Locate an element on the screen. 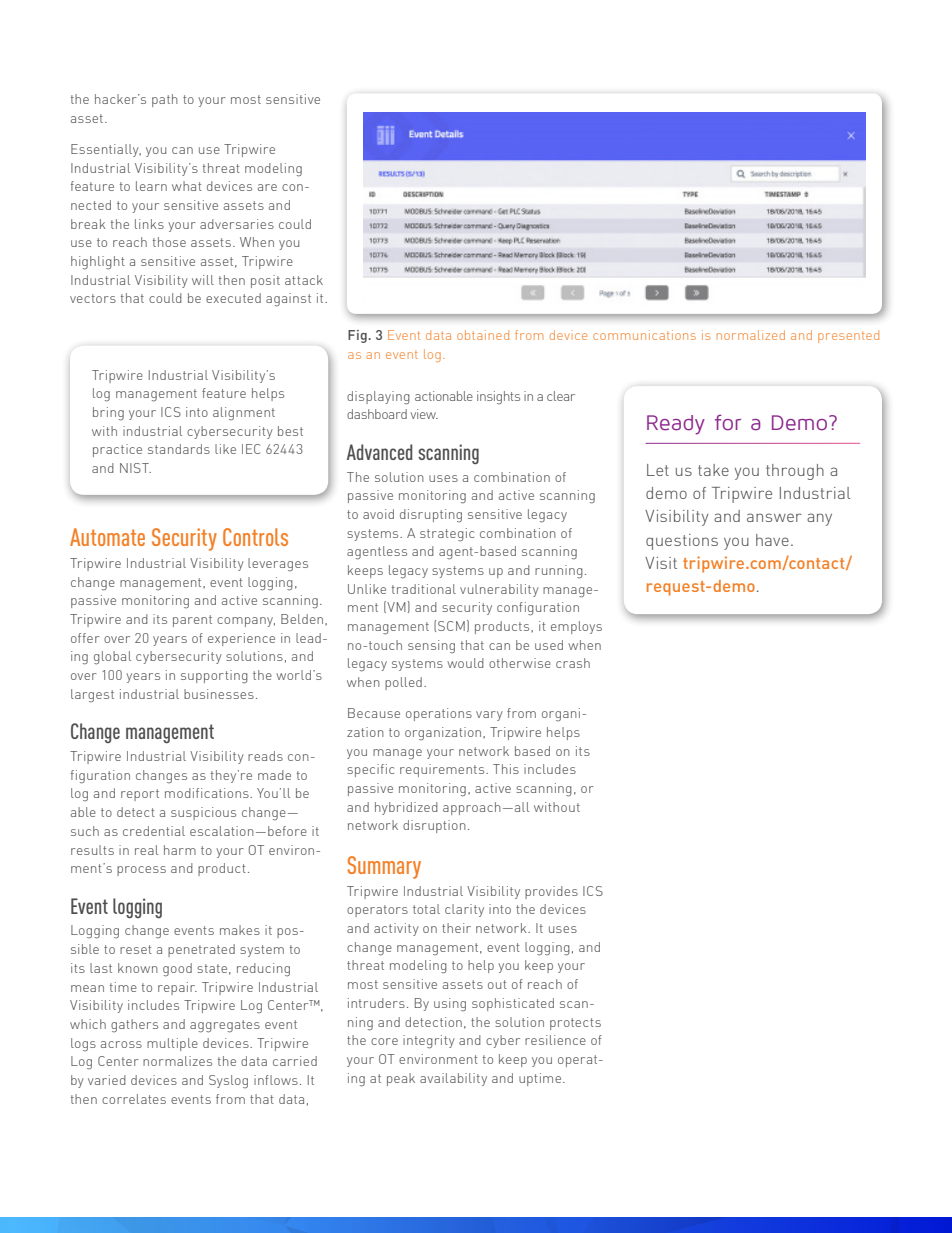 This screenshot has width=952, height=1233. path is located at coordinates (165, 100).
